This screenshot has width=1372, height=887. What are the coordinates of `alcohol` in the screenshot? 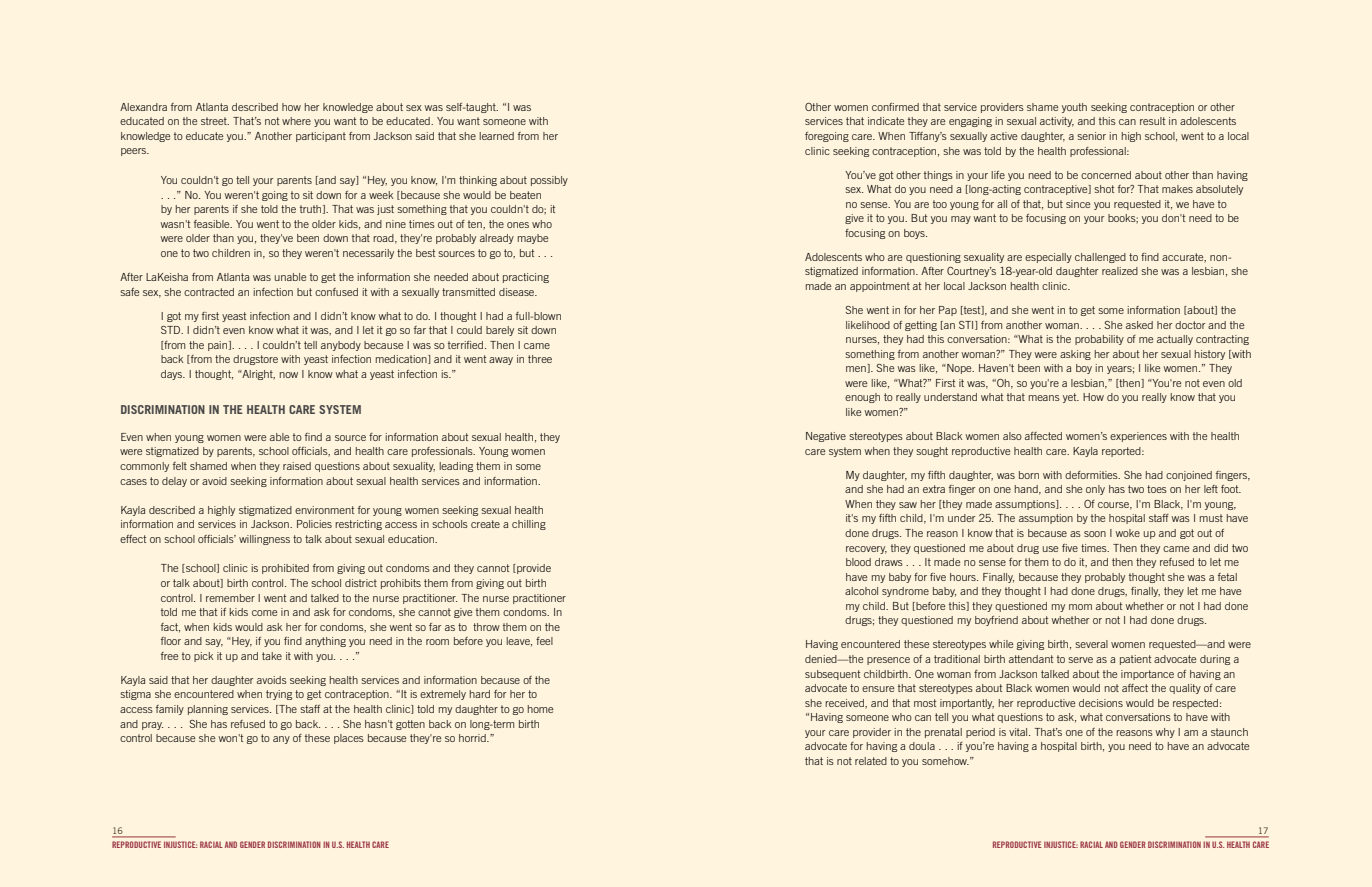 It's located at (861, 591).
